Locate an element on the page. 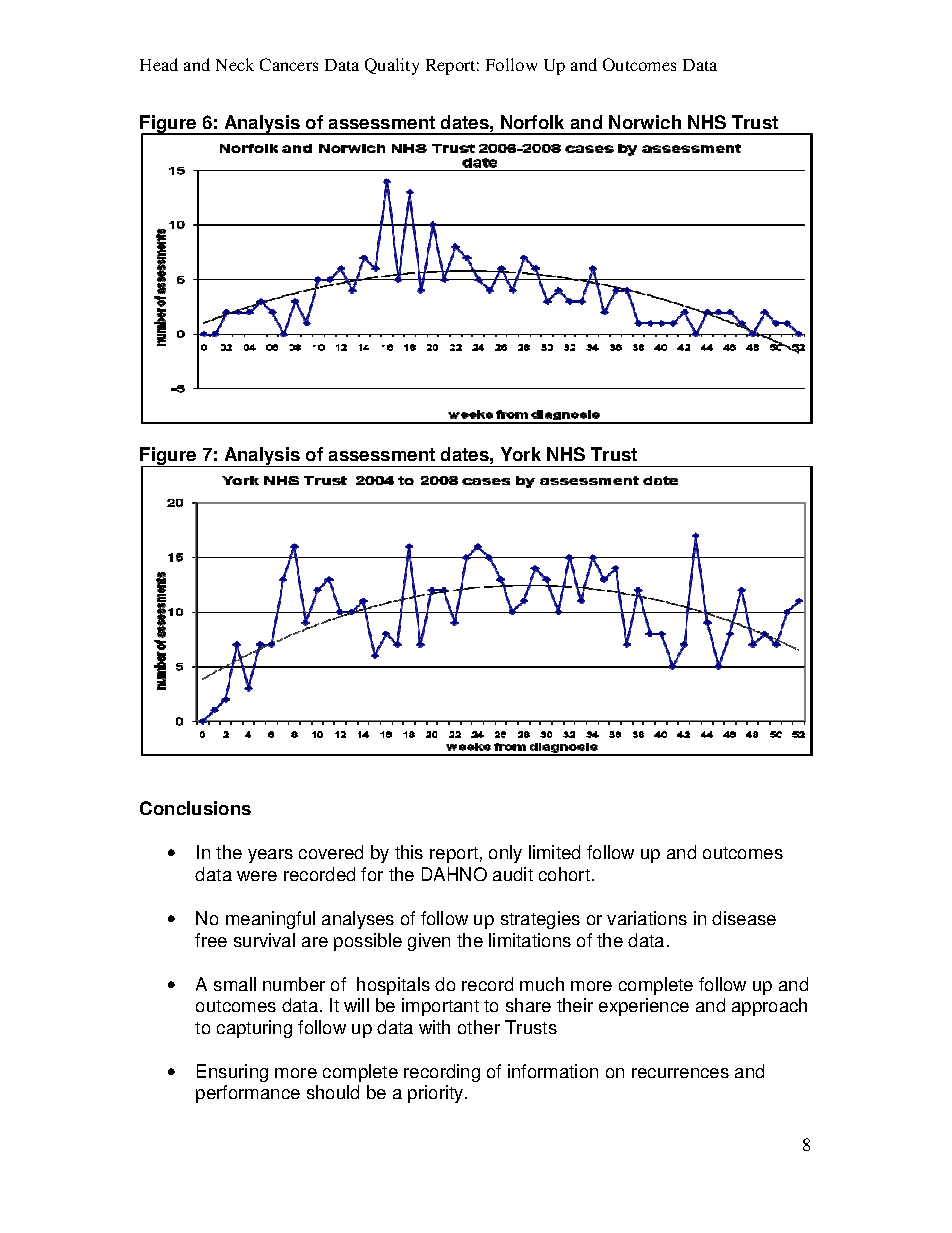  Ensuring is located at coordinates (232, 1073).
